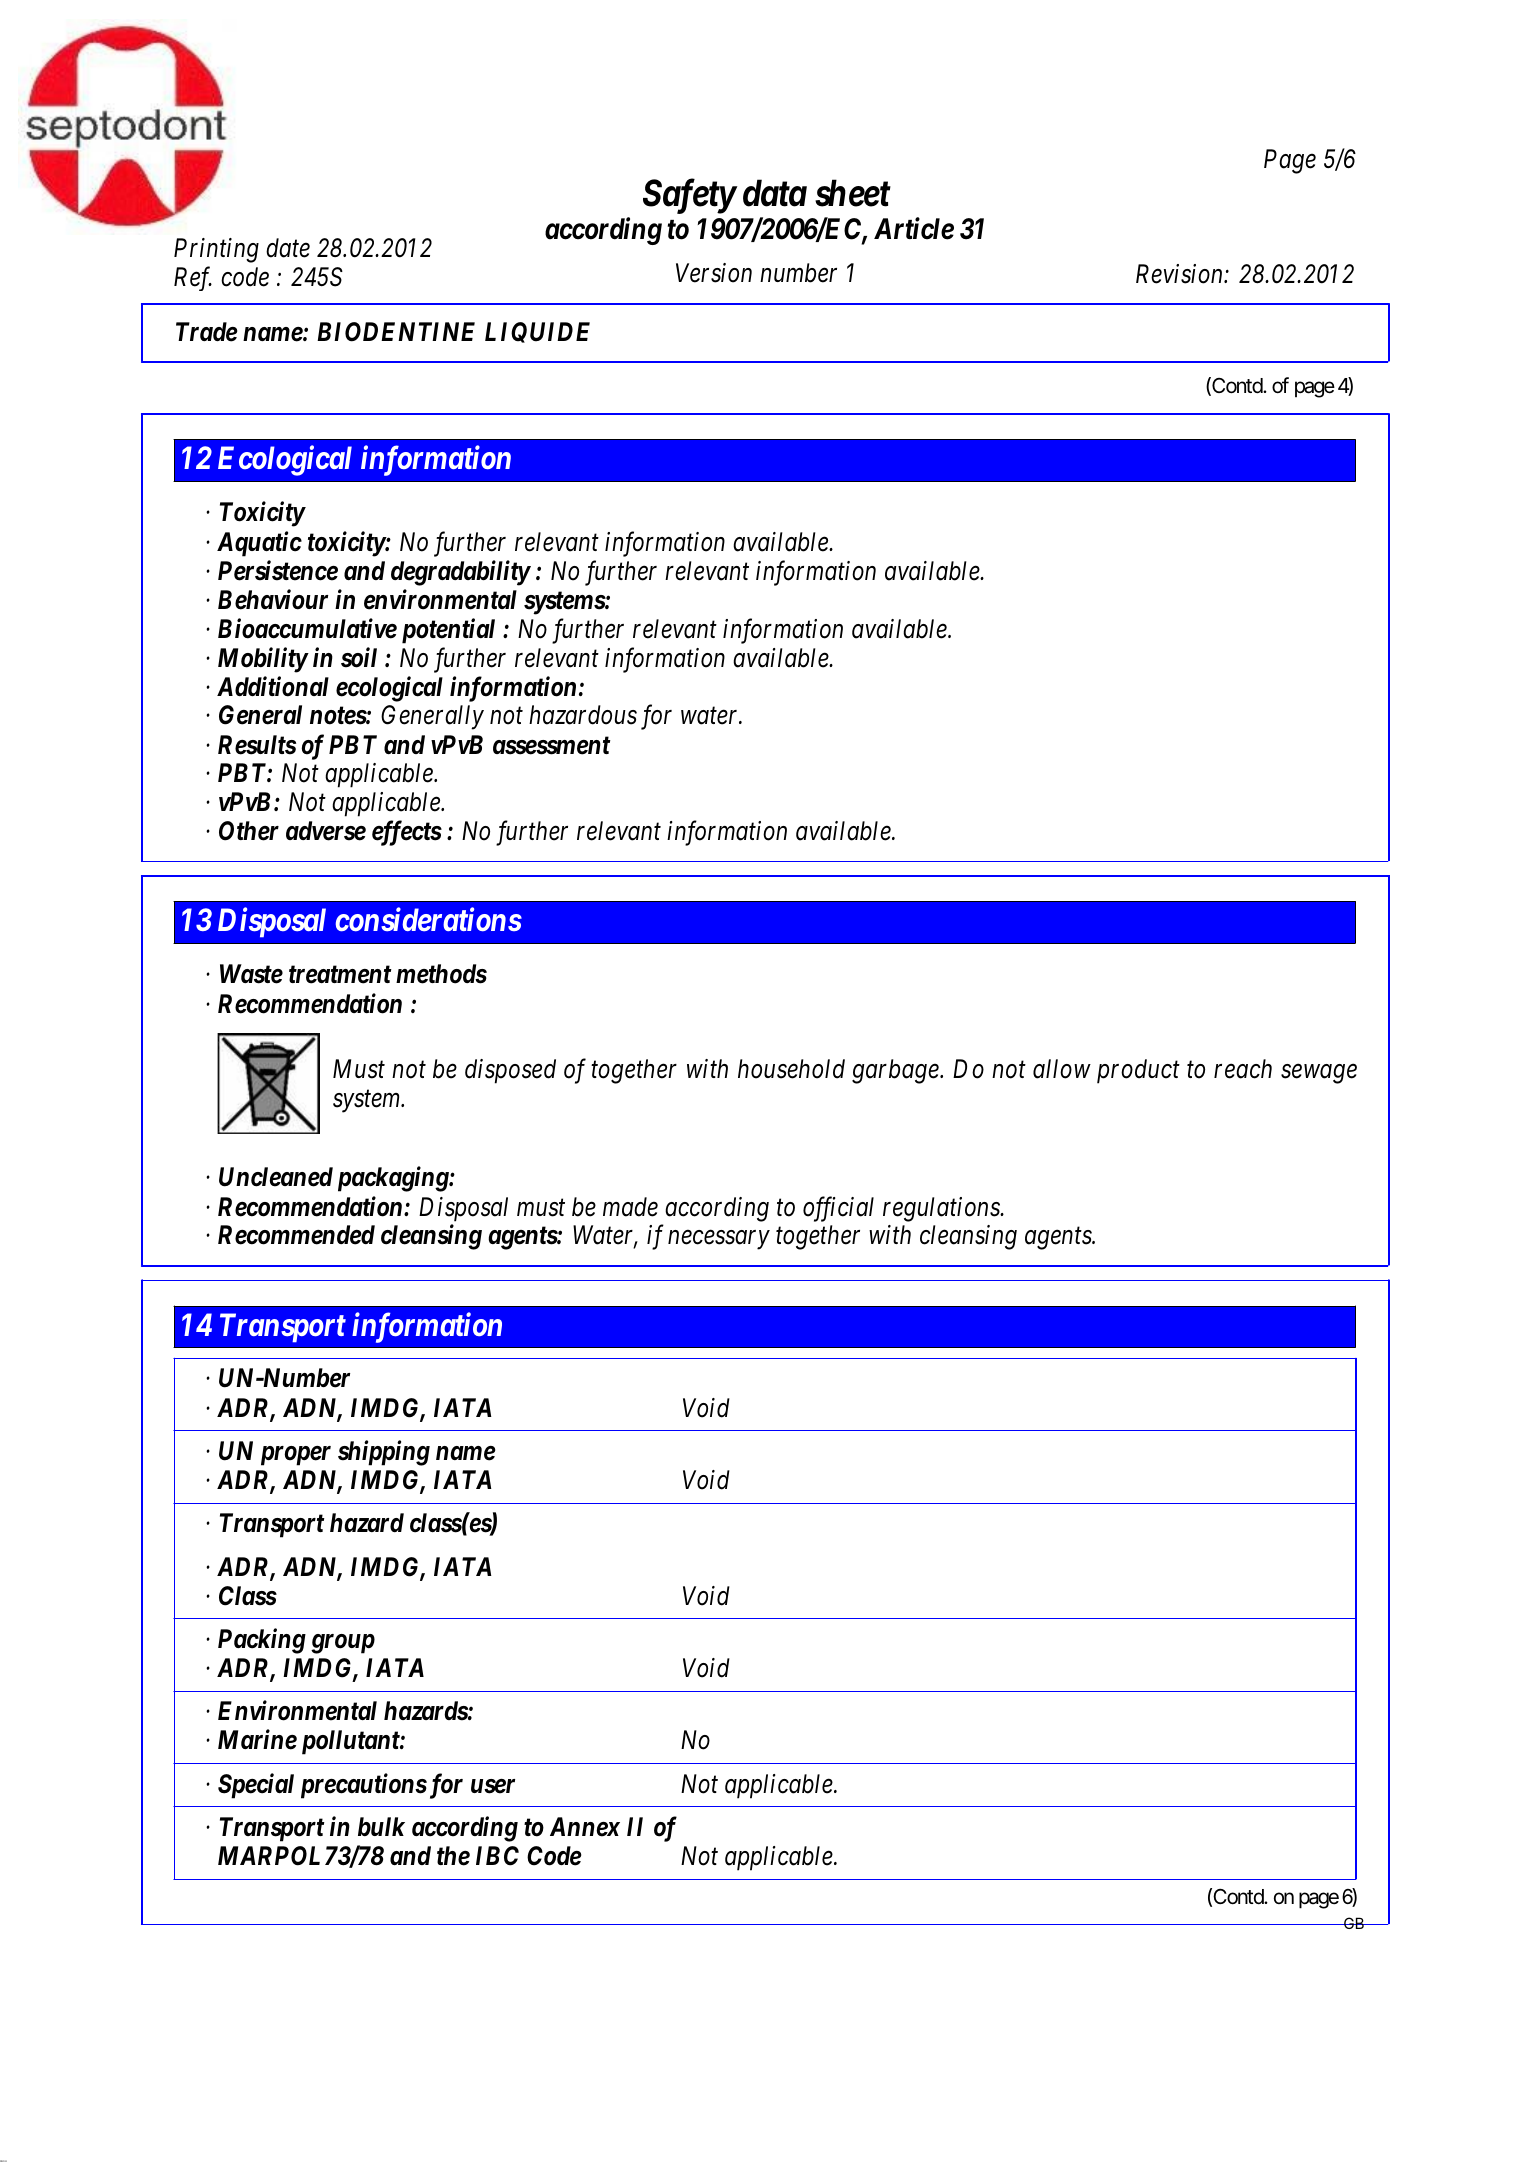 This screenshot has width=1532, height=2164. Describe the element at coordinates (1180, 274) in the screenshot. I see `Revision` at that location.
